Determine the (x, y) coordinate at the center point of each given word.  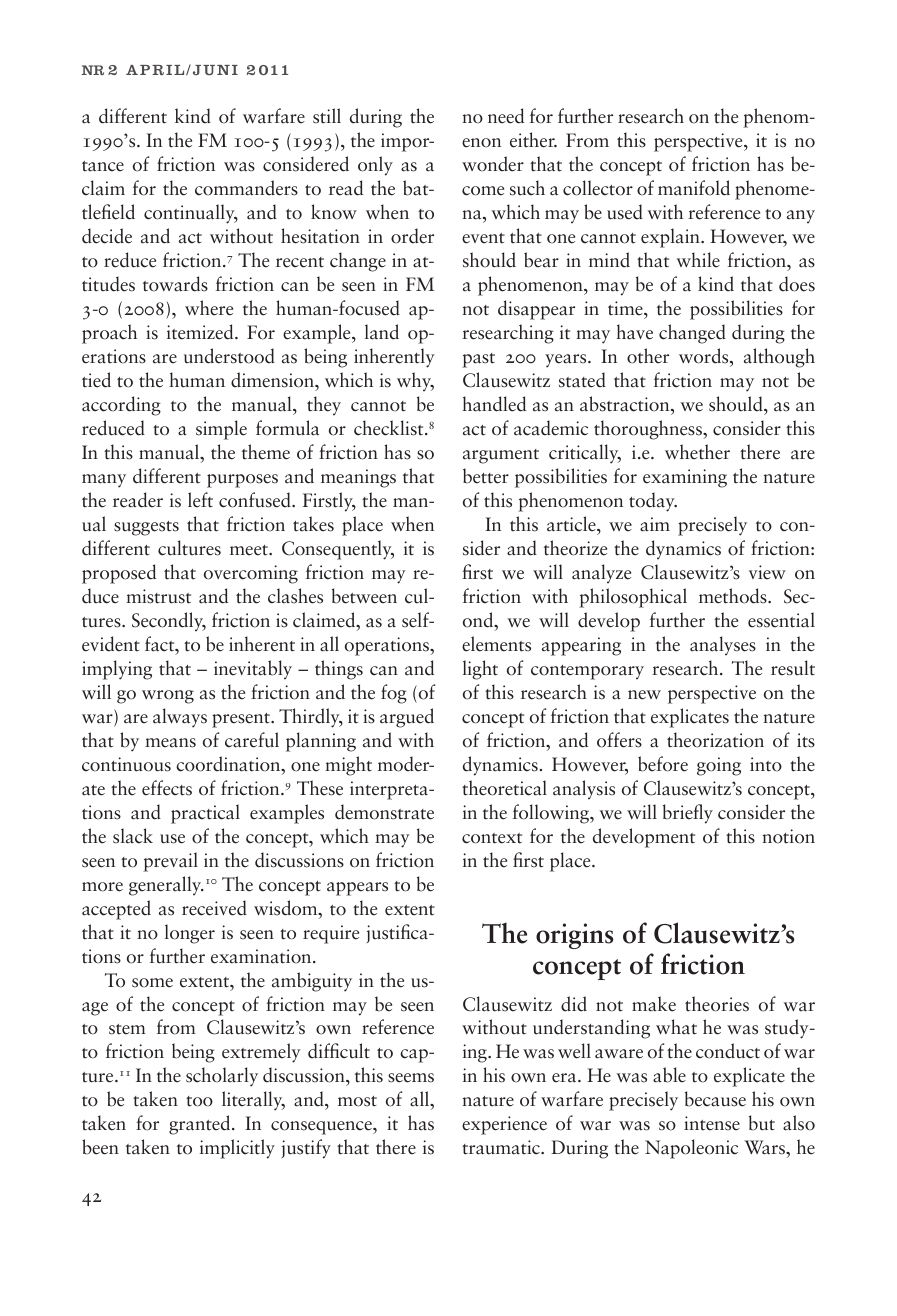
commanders (246, 188)
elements (496, 644)
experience (504, 1125)
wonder (493, 164)
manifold (694, 188)
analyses (723, 646)
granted (201, 1125)
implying (117, 670)
